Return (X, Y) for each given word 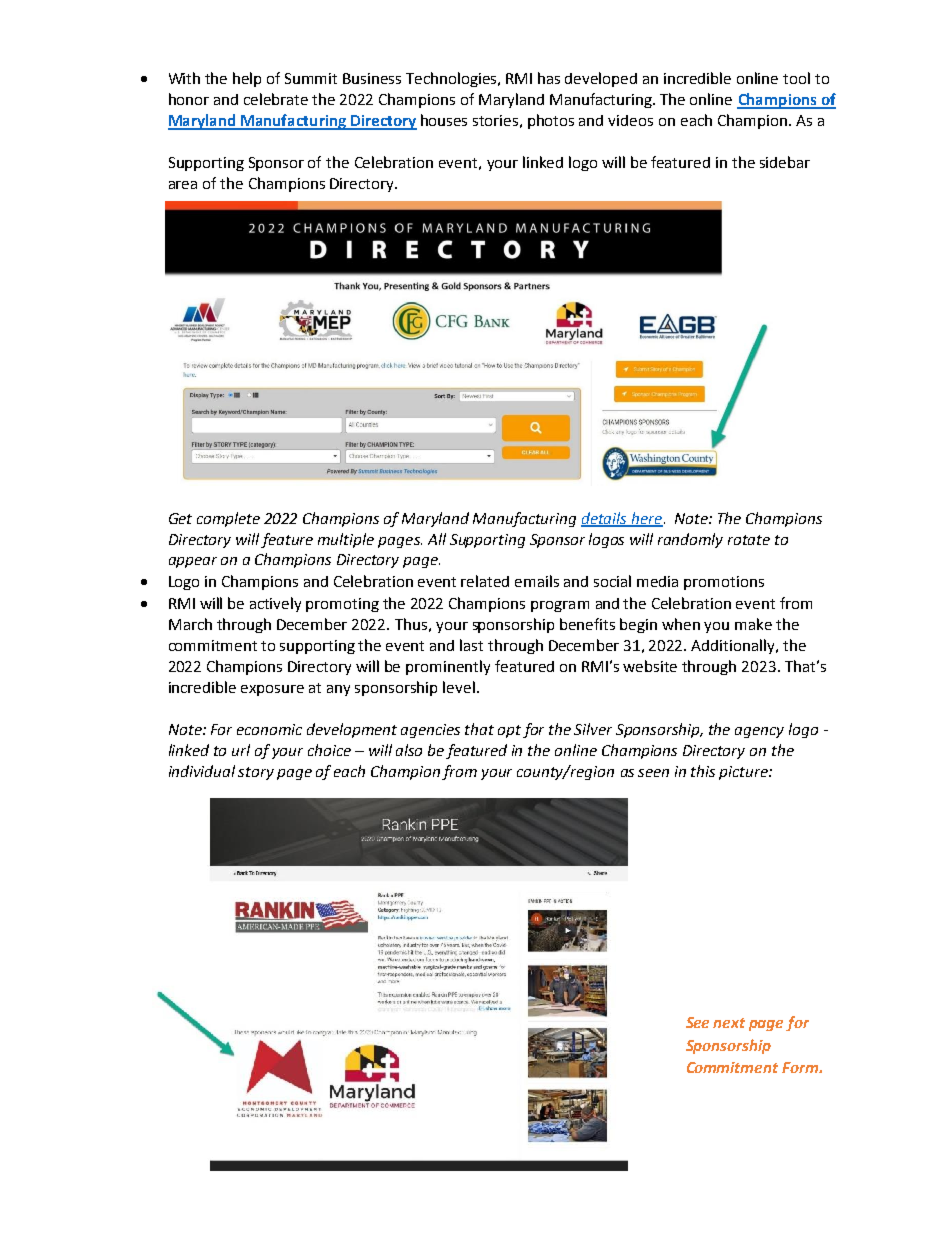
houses (444, 120)
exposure (272, 690)
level (459, 687)
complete (228, 519)
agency (759, 732)
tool (796, 78)
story (256, 773)
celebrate (276, 99)
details (605, 519)
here (646, 519)
